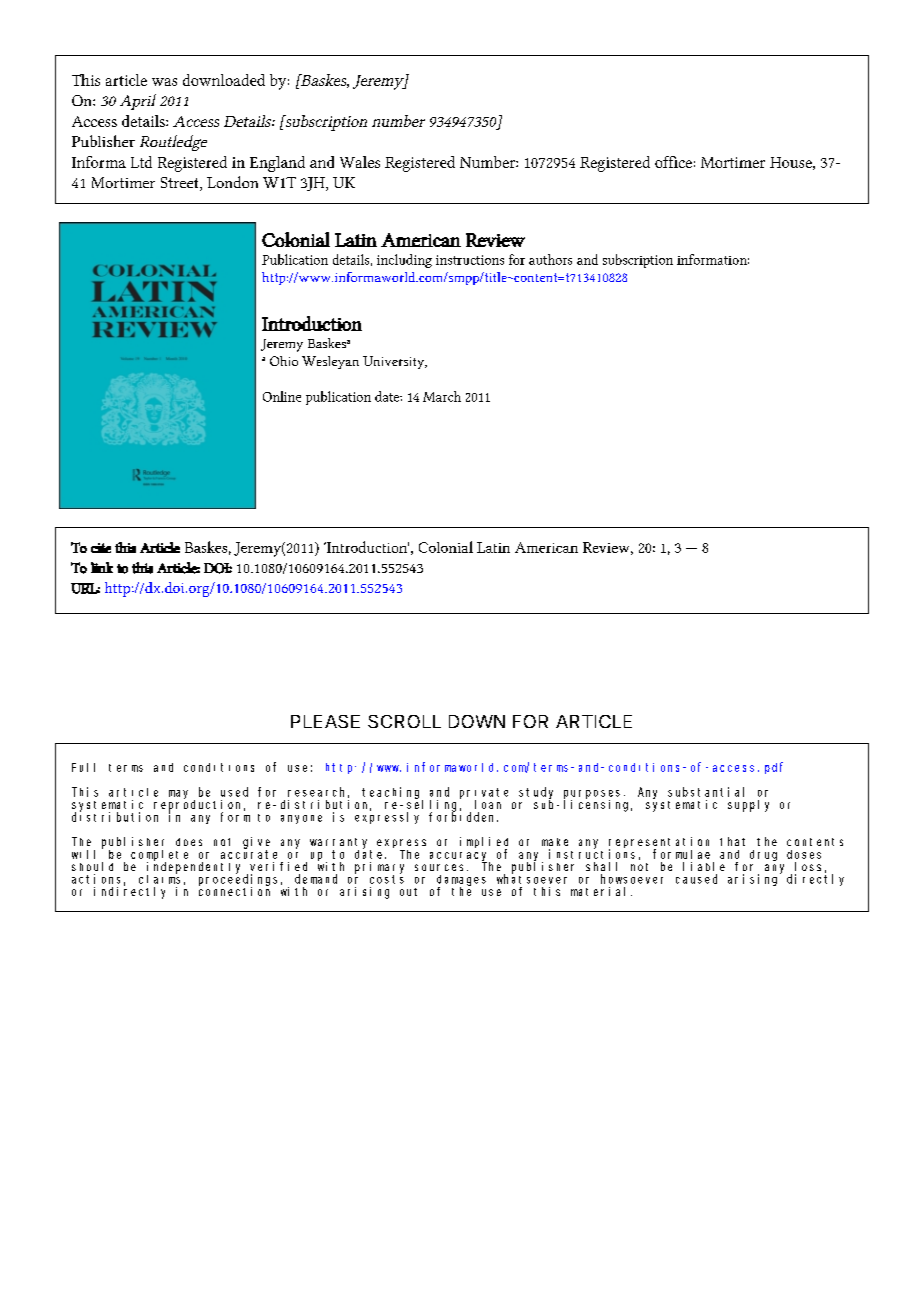  Describe the element at coordinates (284, 361) in the screenshot. I see `Ohio` at that location.
